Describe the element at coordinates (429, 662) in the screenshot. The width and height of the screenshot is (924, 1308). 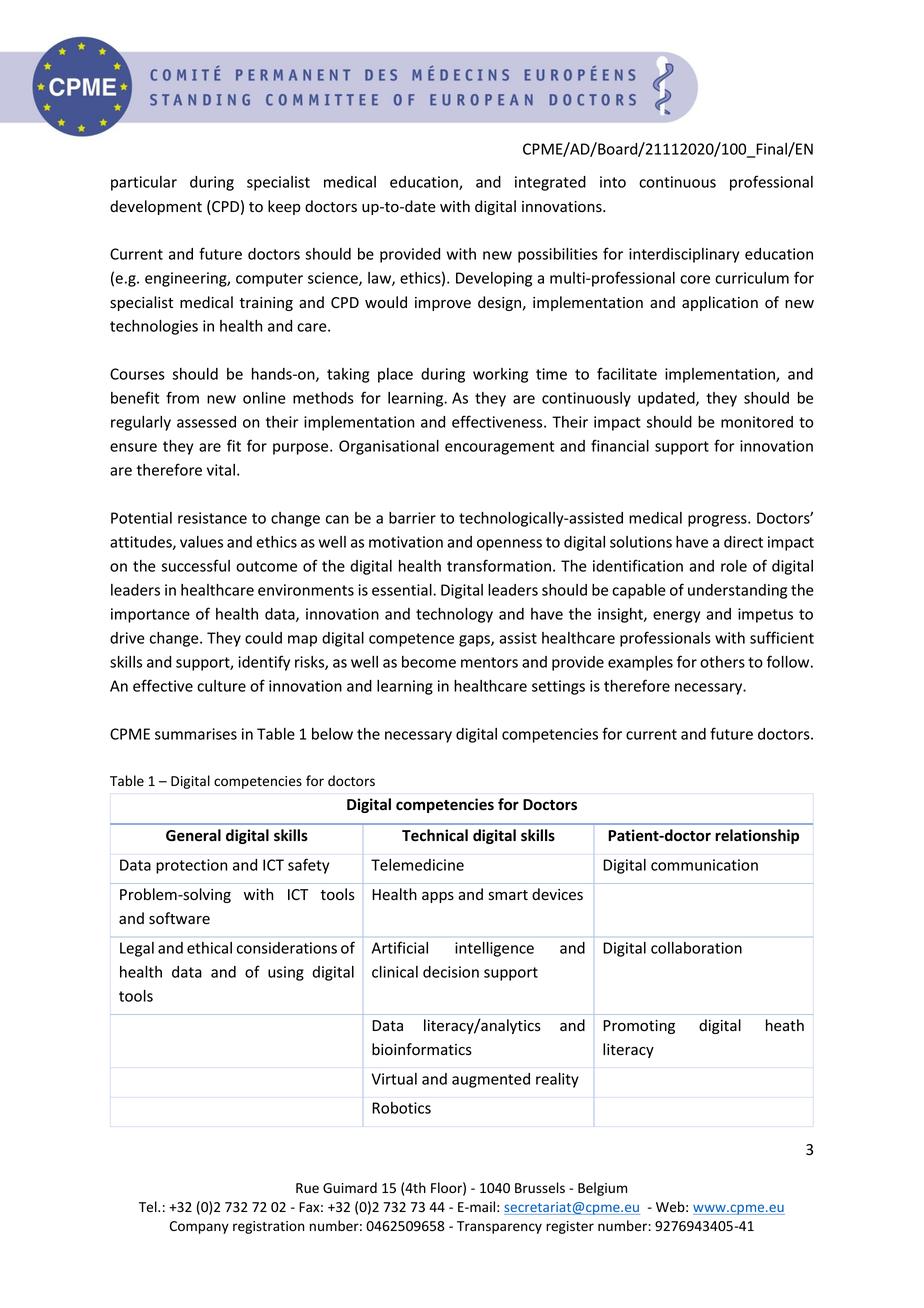
I see `become` at that location.
